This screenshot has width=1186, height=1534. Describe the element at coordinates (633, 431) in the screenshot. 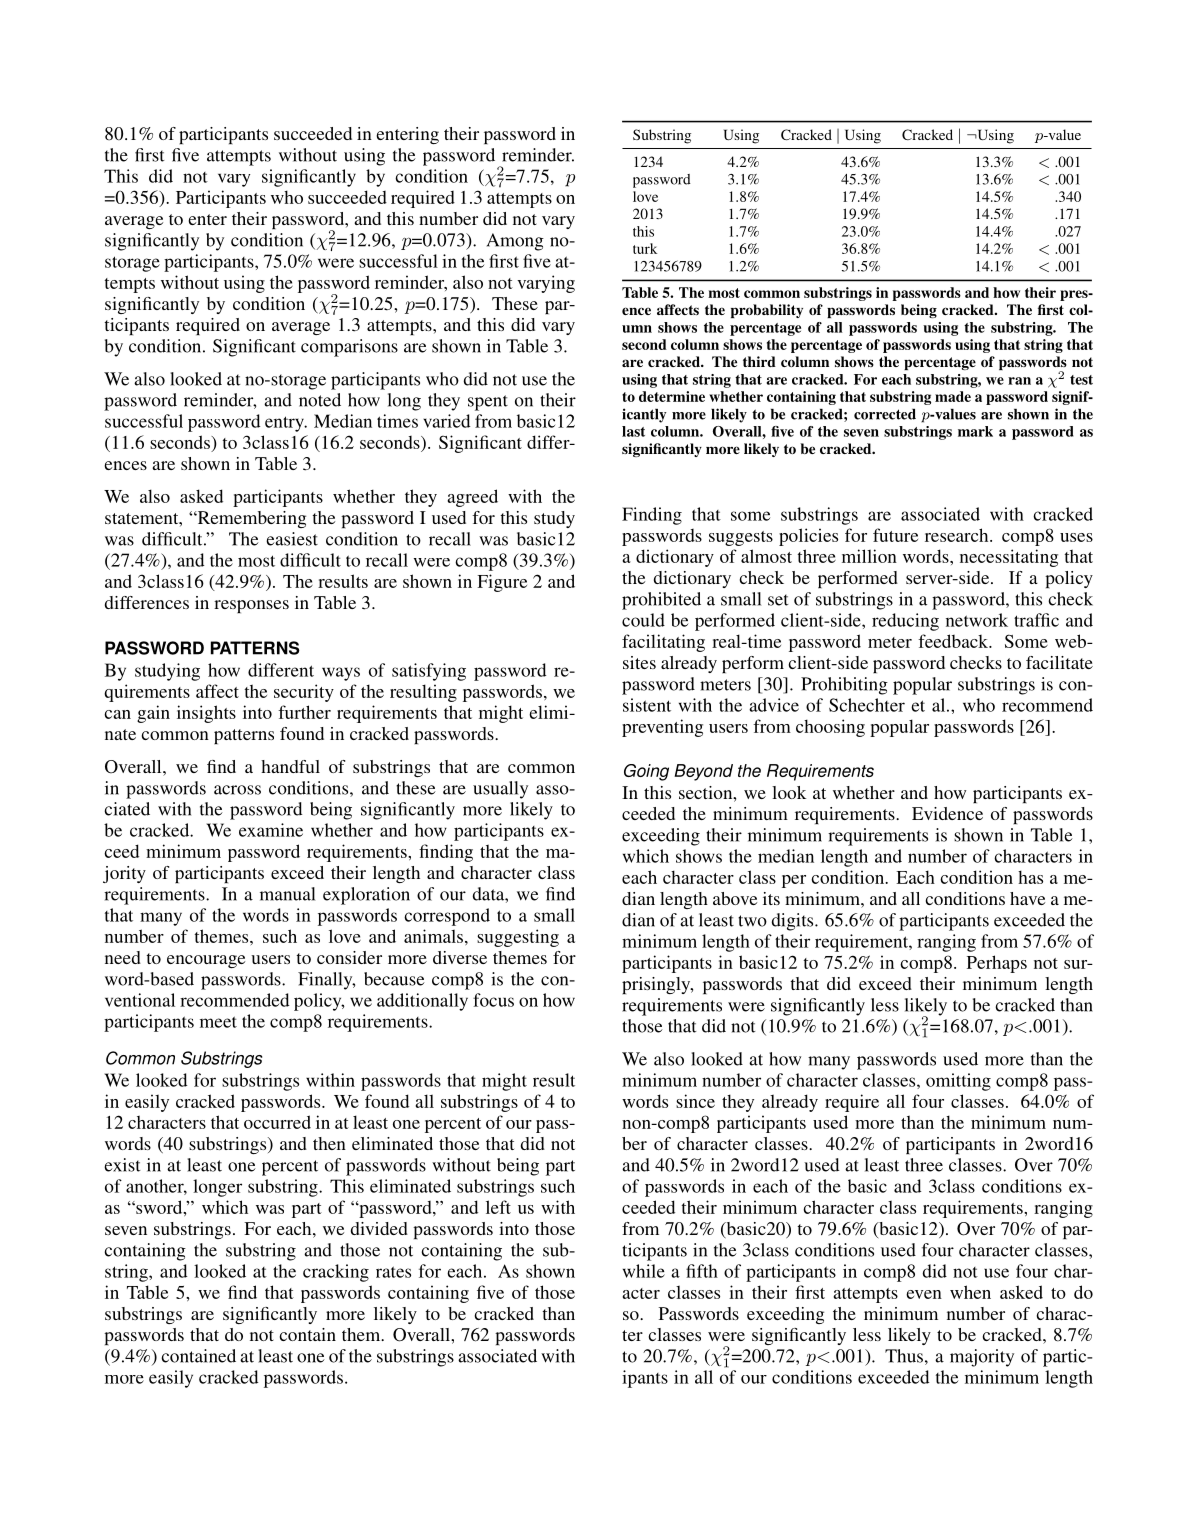

I see `last` at that location.
